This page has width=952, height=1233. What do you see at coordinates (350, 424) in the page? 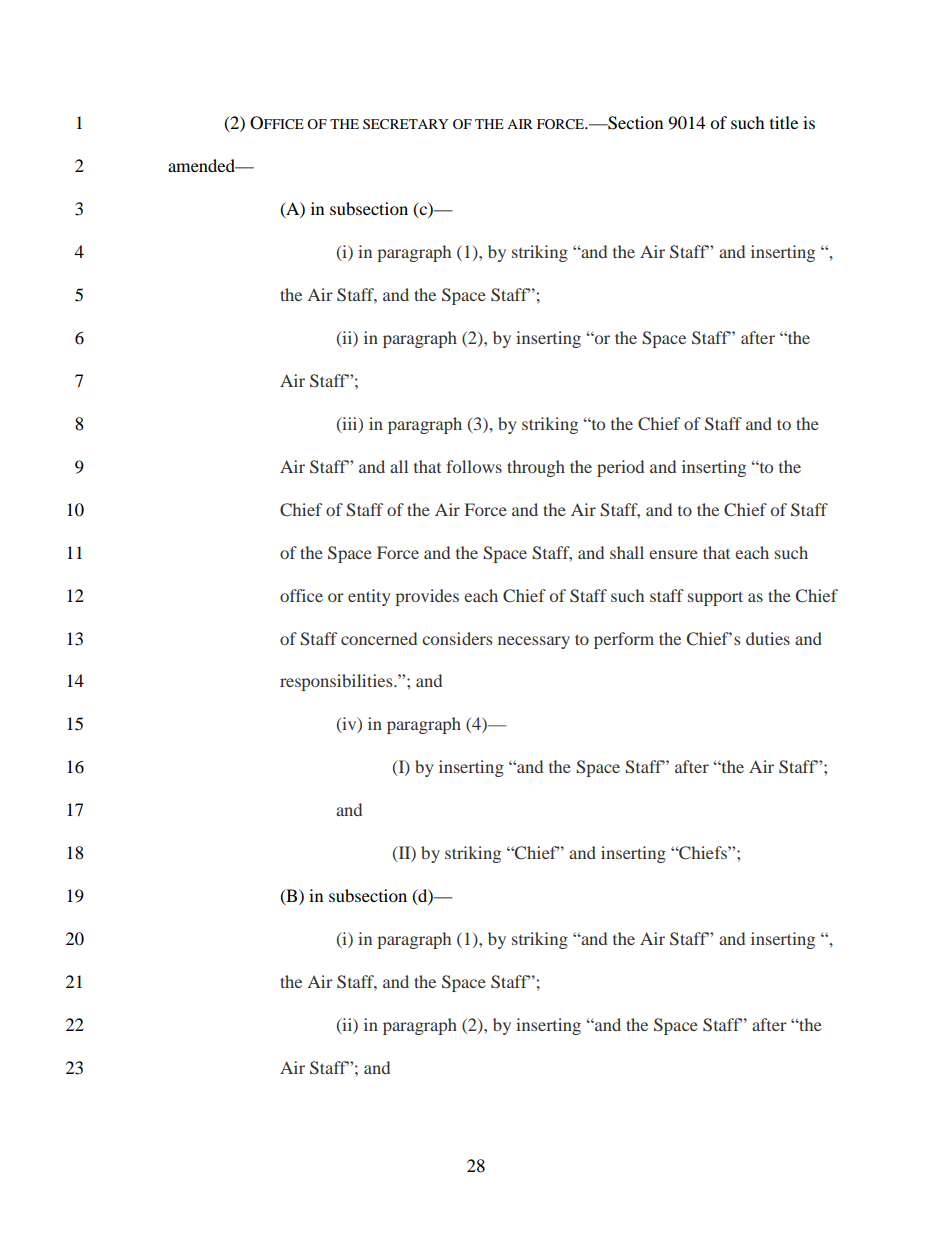
I see `iii` at bounding box center [350, 424].
